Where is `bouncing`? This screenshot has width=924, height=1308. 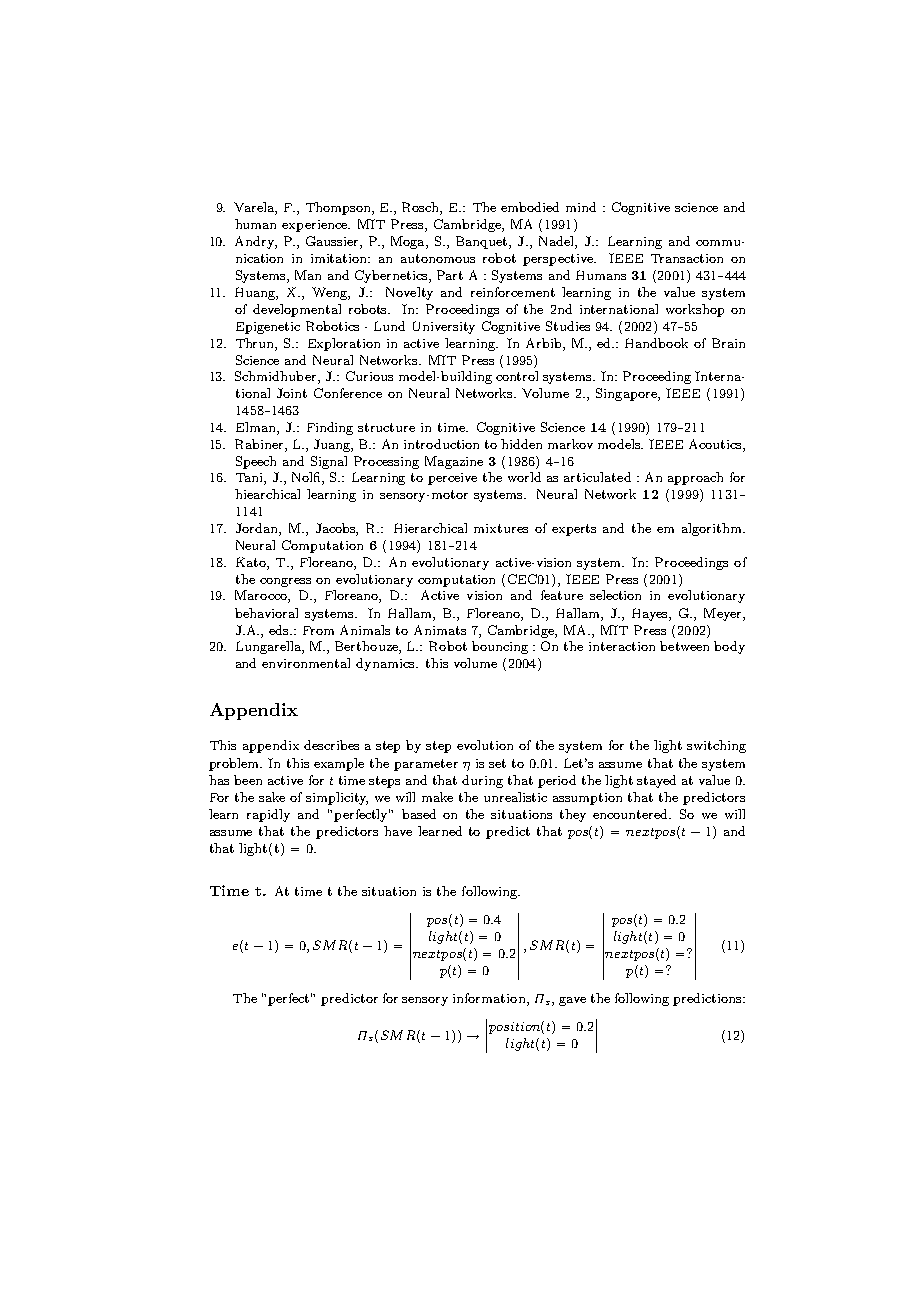
bouncing is located at coordinates (500, 647).
